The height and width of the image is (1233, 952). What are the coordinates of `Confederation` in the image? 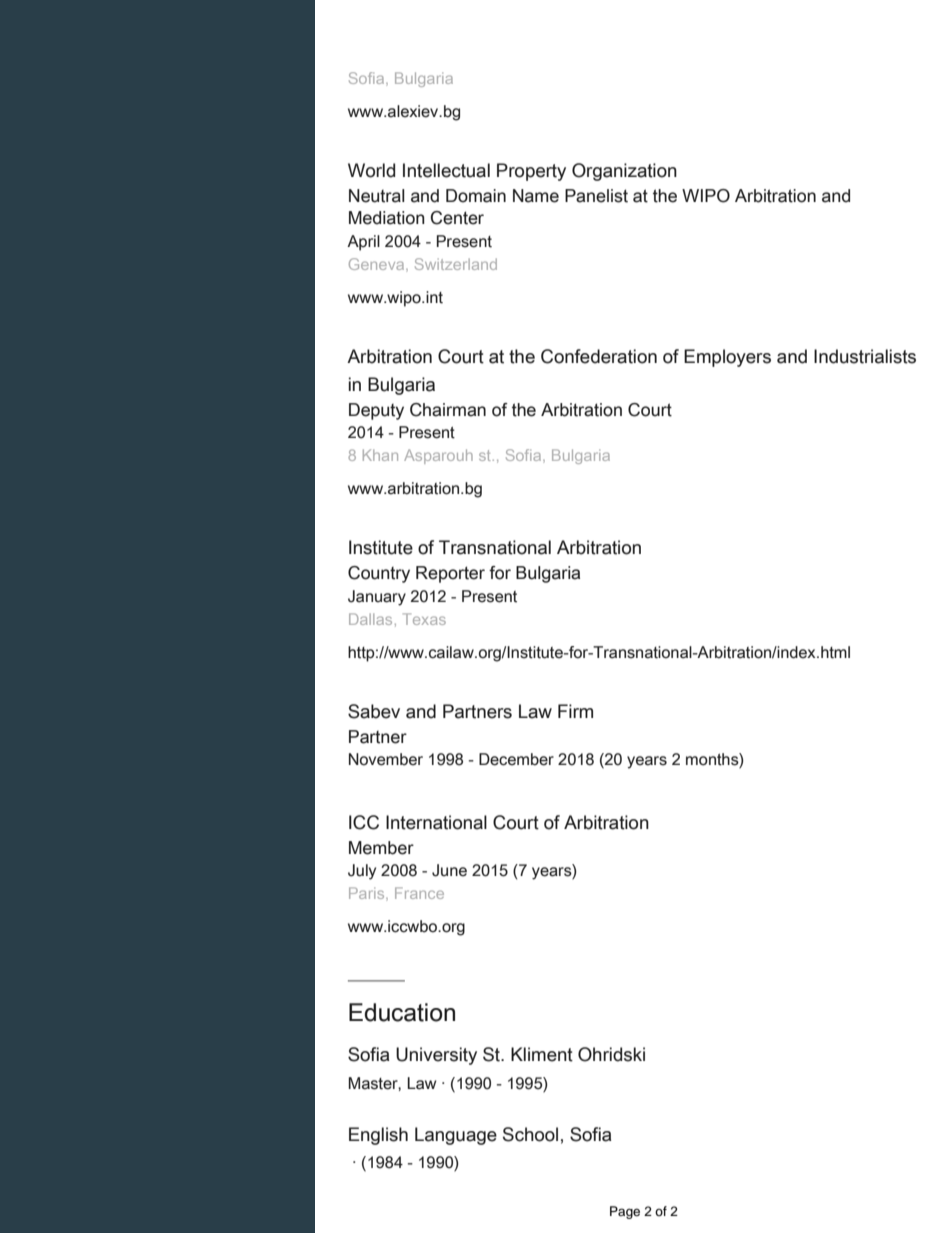 It's located at (599, 356).
